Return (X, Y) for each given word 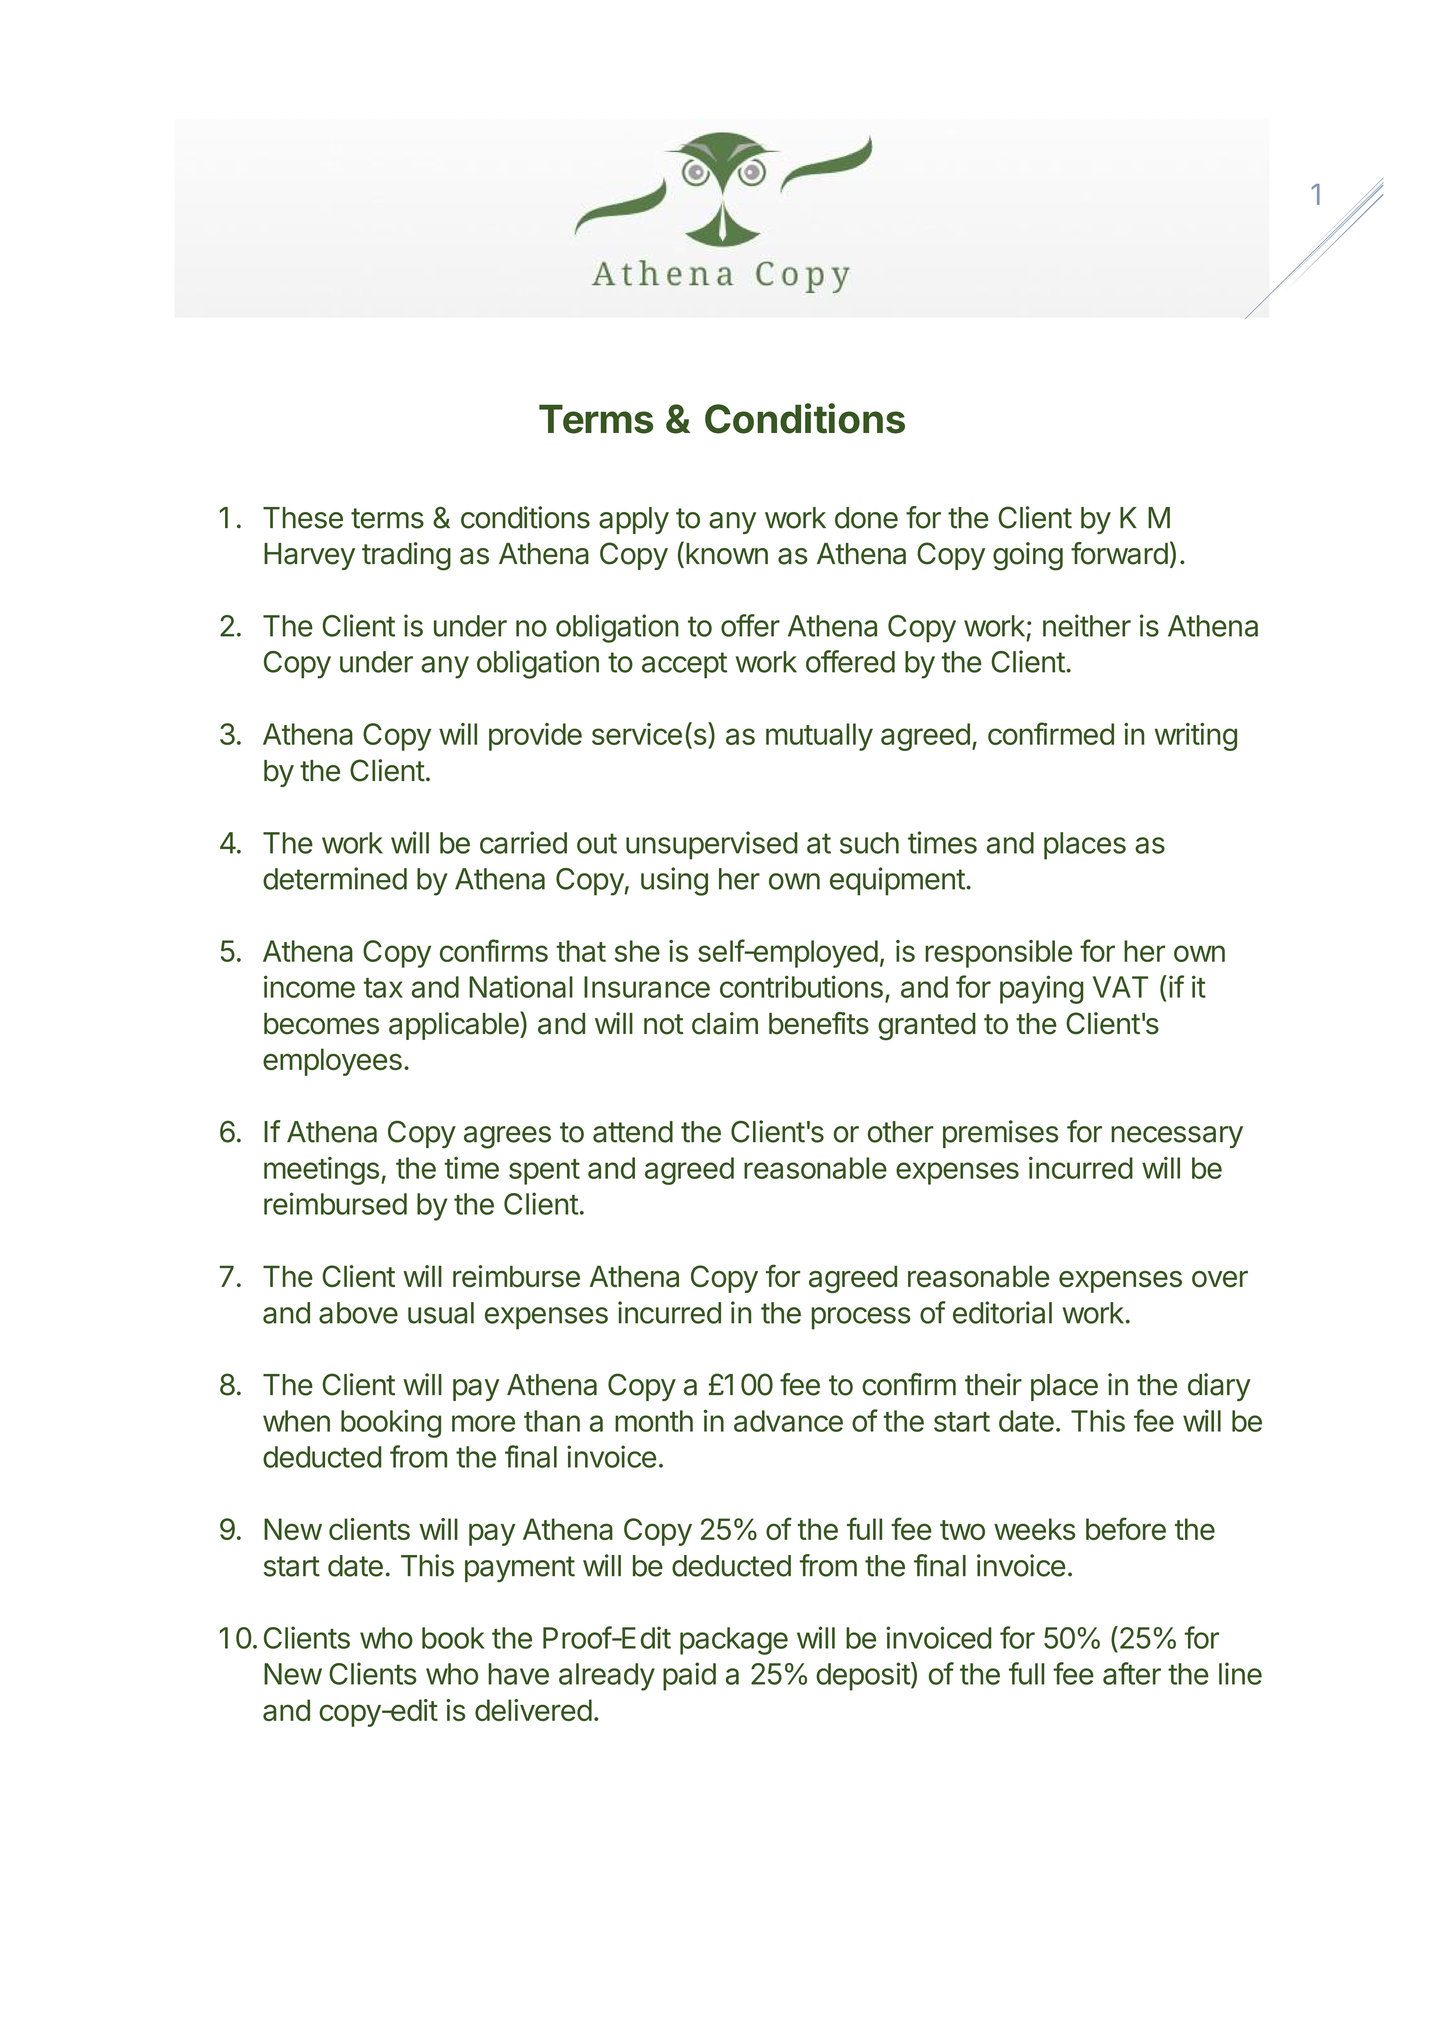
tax (383, 988)
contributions (801, 986)
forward (1119, 553)
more (483, 1423)
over (1220, 1279)
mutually (819, 737)
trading (406, 556)
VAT (1120, 987)
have (518, 1674)
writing (1195, 737)
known (727, 554)
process (861, 1318)
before (1126, 1528)
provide (535, 737)
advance (788, 1421)
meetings (321, 1171)
